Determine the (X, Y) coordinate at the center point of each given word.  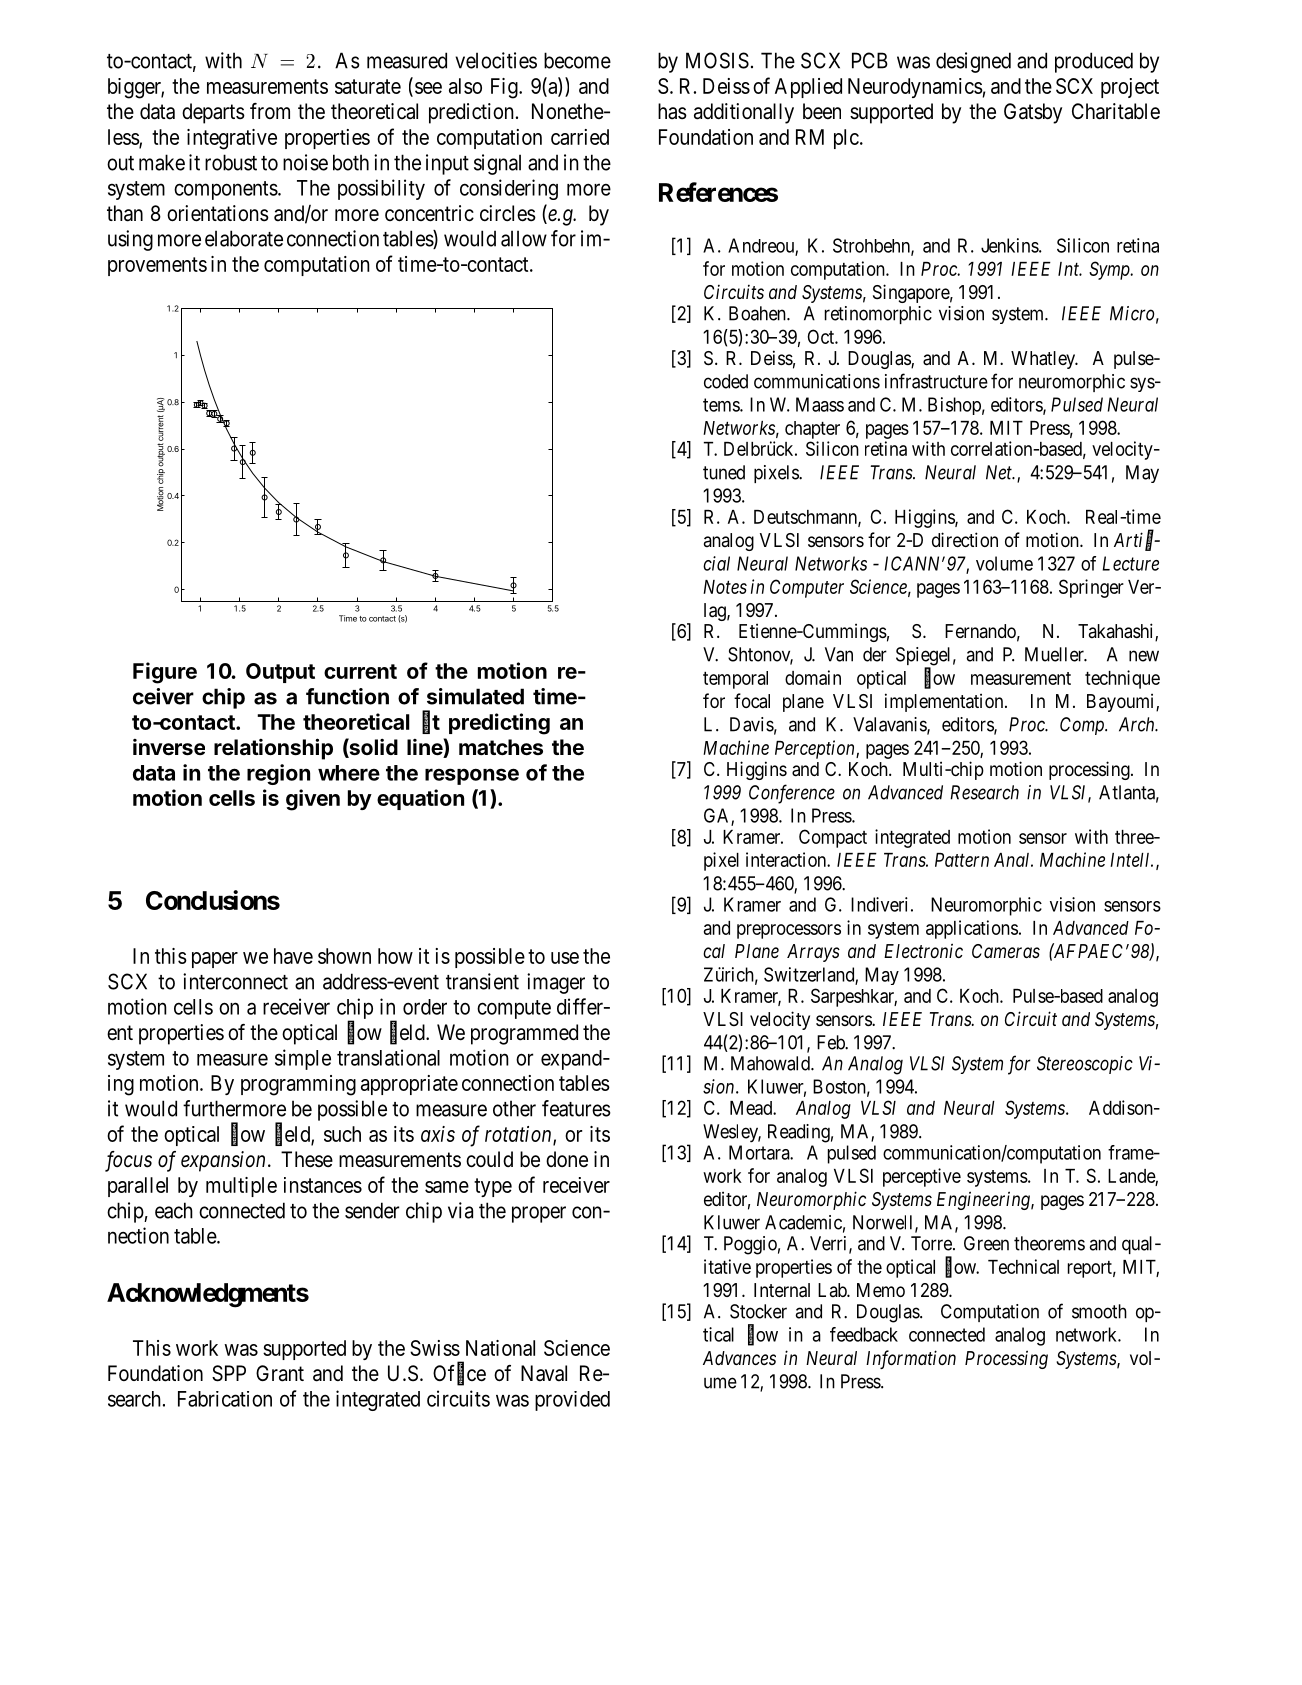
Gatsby (1033, 113)
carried (580, 137)
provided (572, 1401)
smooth (1099, 1311)
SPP (229, 1373)
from (270, 111)
